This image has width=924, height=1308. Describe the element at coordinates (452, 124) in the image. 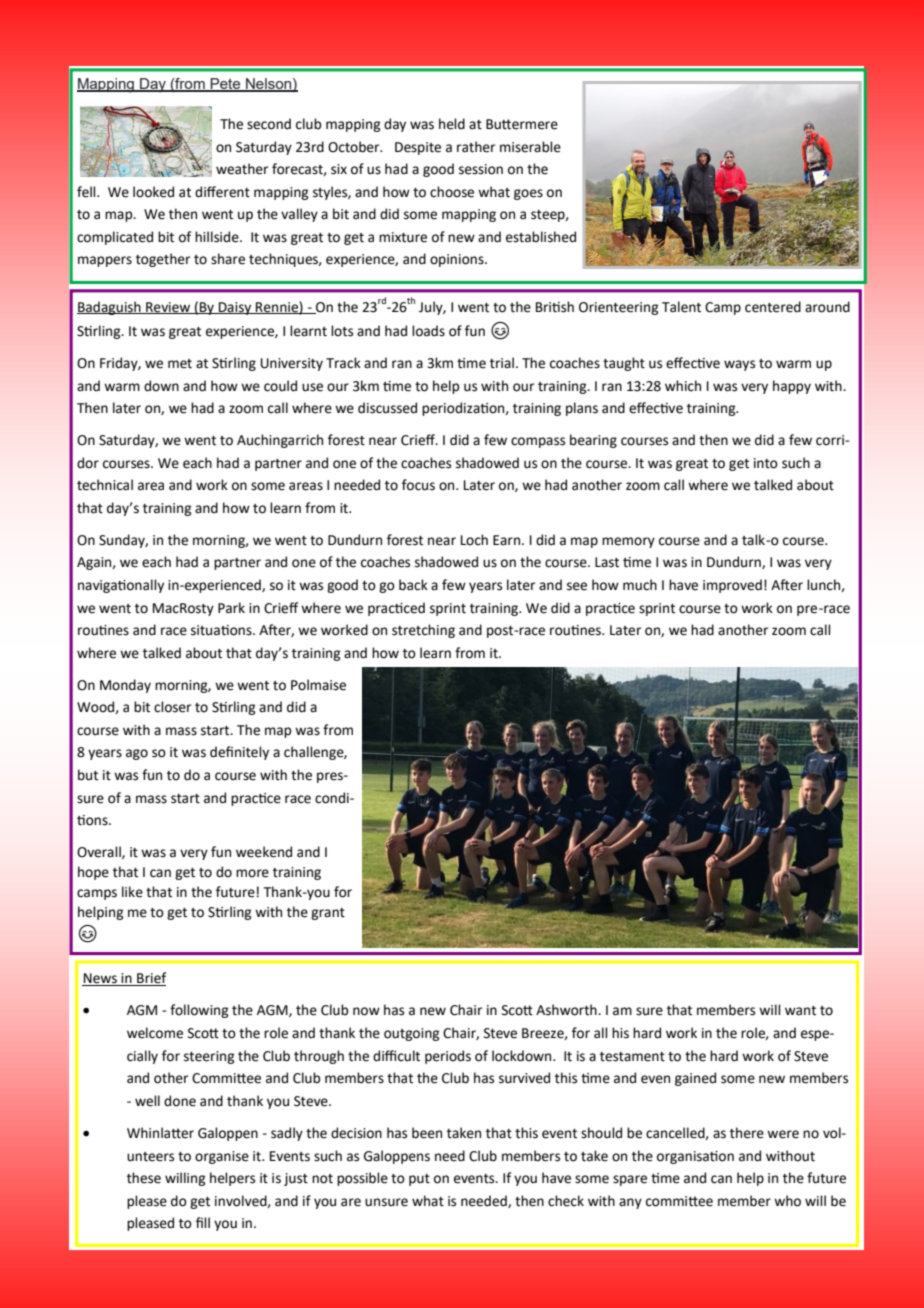

I see `held` at that location.
